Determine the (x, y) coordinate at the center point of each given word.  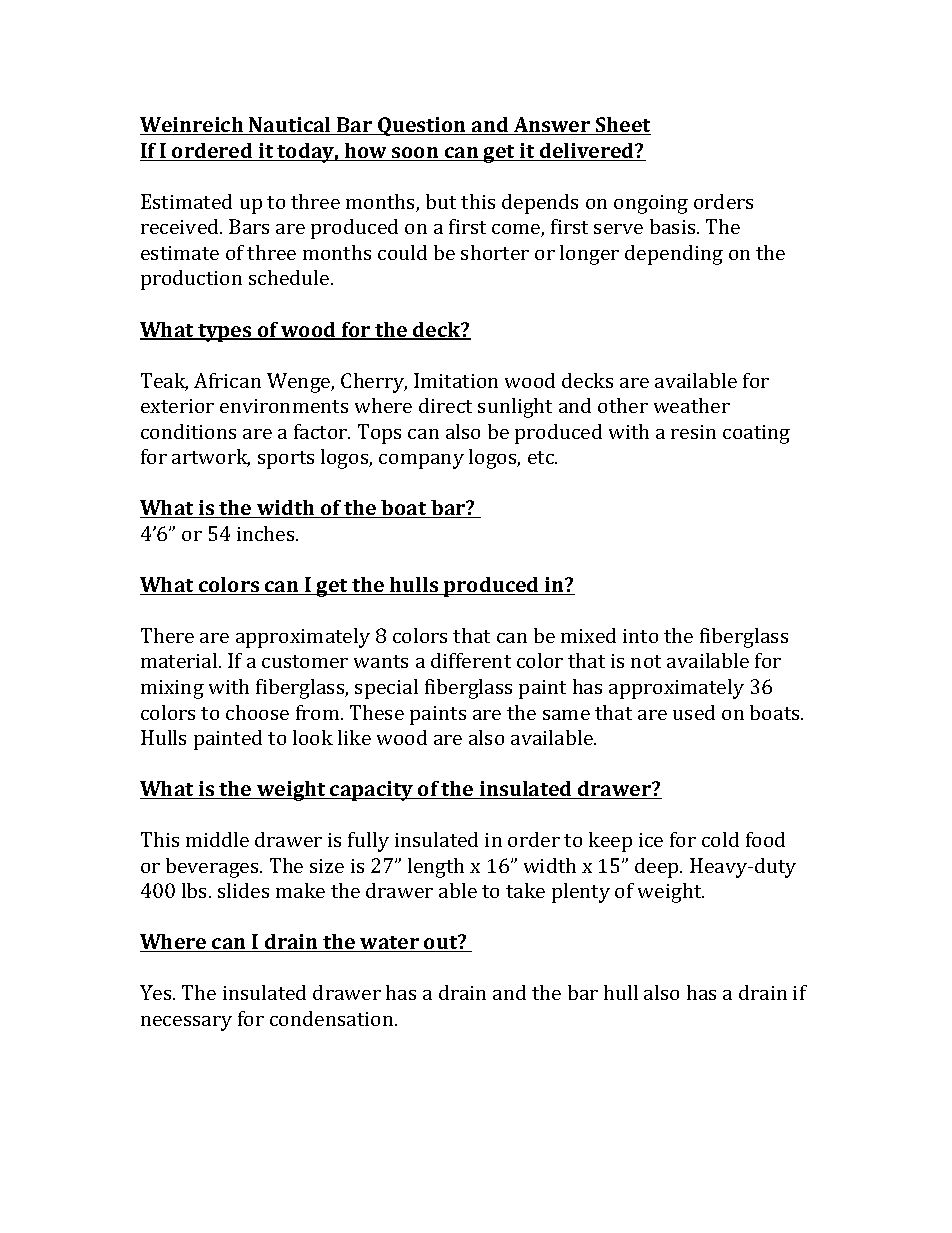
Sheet (622, 126)
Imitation (456, 380)
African (227, 380)
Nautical (290, 126)
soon (415, 154)
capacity (372, 791)
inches (267, 533)
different (471, 660)
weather (692, 405)
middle (217, 839)
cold (720, 839)
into (640, 636)
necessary (186, 1023)
